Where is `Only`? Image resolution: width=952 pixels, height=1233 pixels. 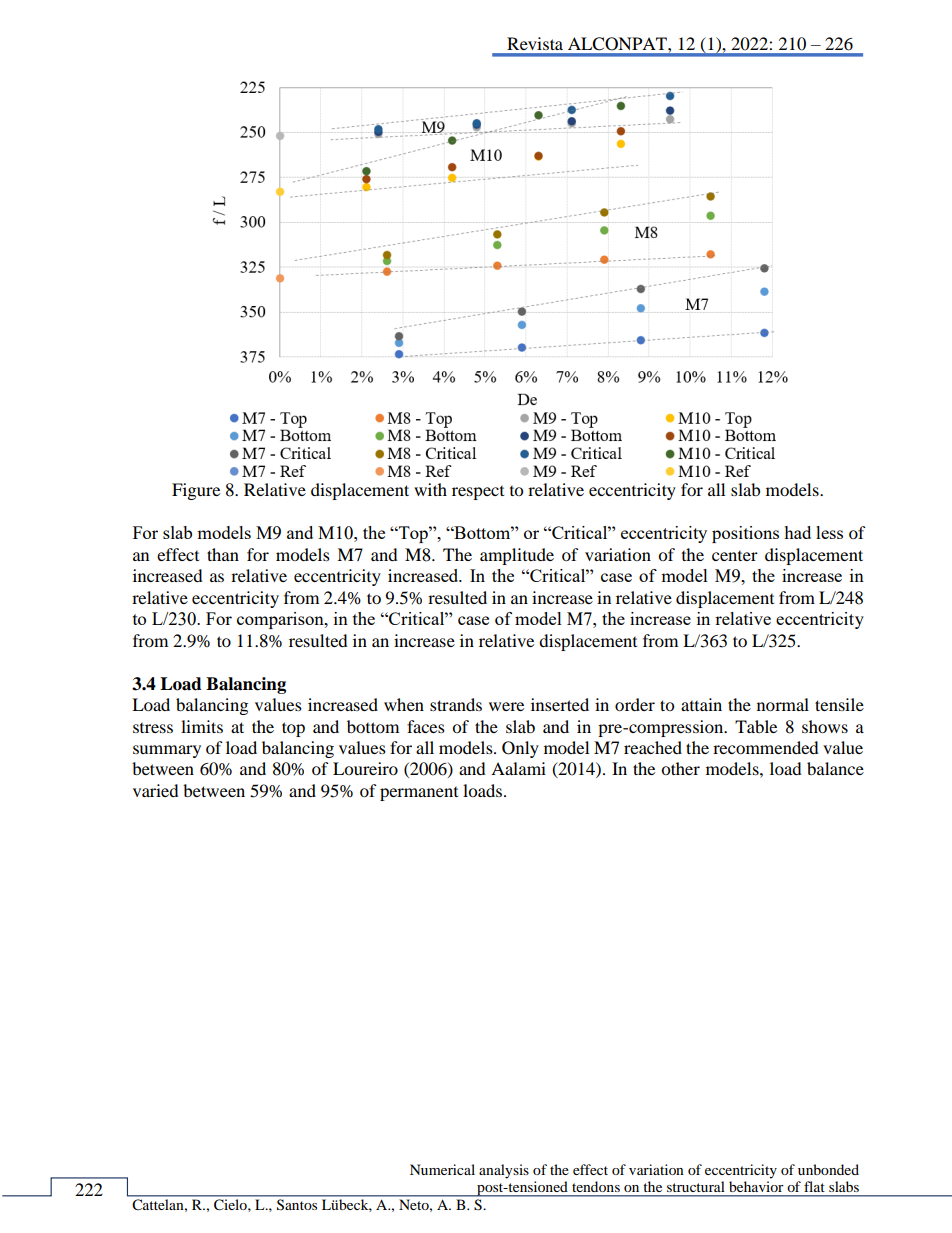
Only is located at coordinates (520, 749).
